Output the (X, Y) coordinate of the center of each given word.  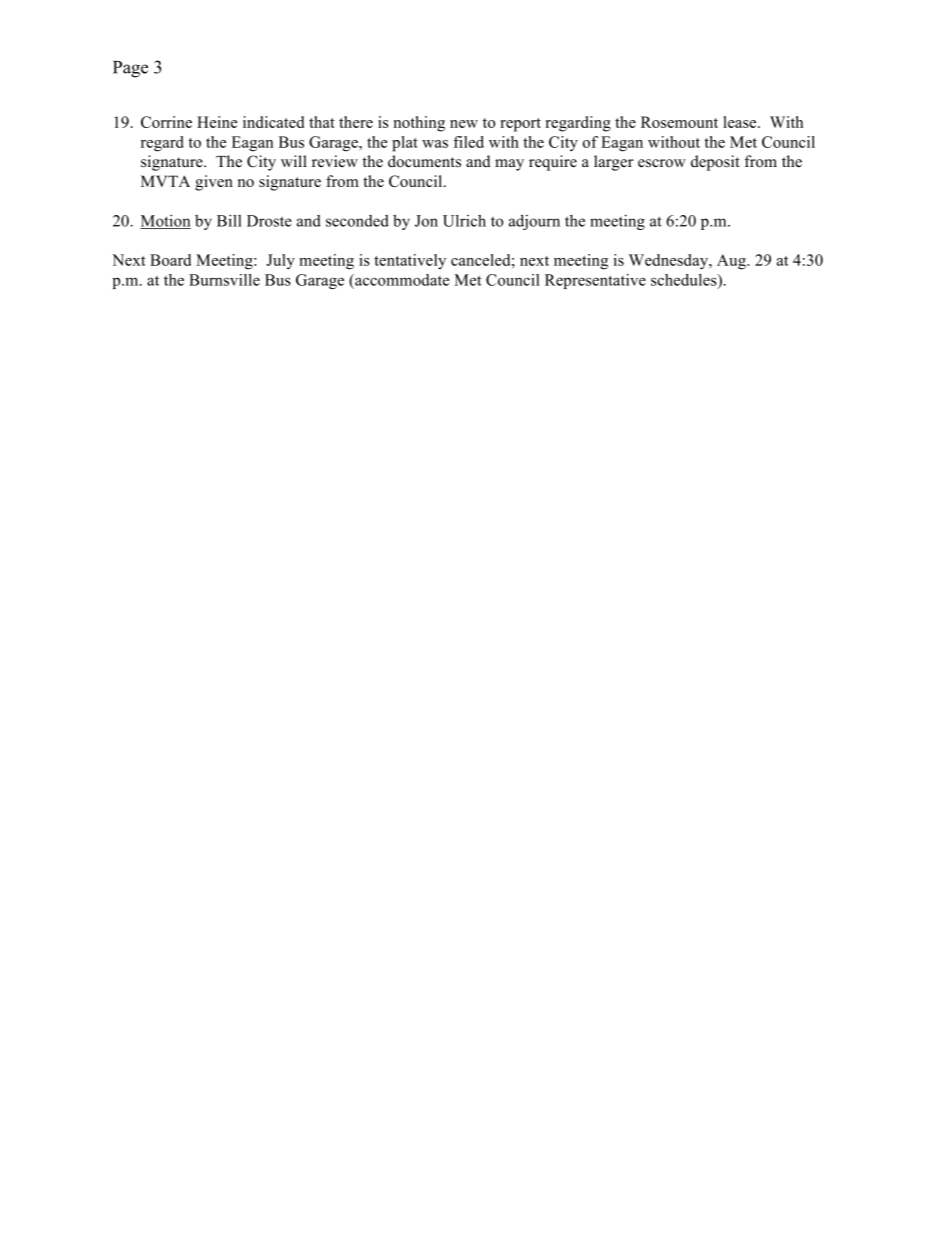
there (356, 122)
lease (741, 122)
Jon (426, 221)
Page (130, 69)
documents (424, 161)
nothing (419, 124)
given (214, 183)
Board (170, 260)
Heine (217, 122)
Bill (229, 220)
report (520, 125)
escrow (662, 163)
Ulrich (464, 221)
